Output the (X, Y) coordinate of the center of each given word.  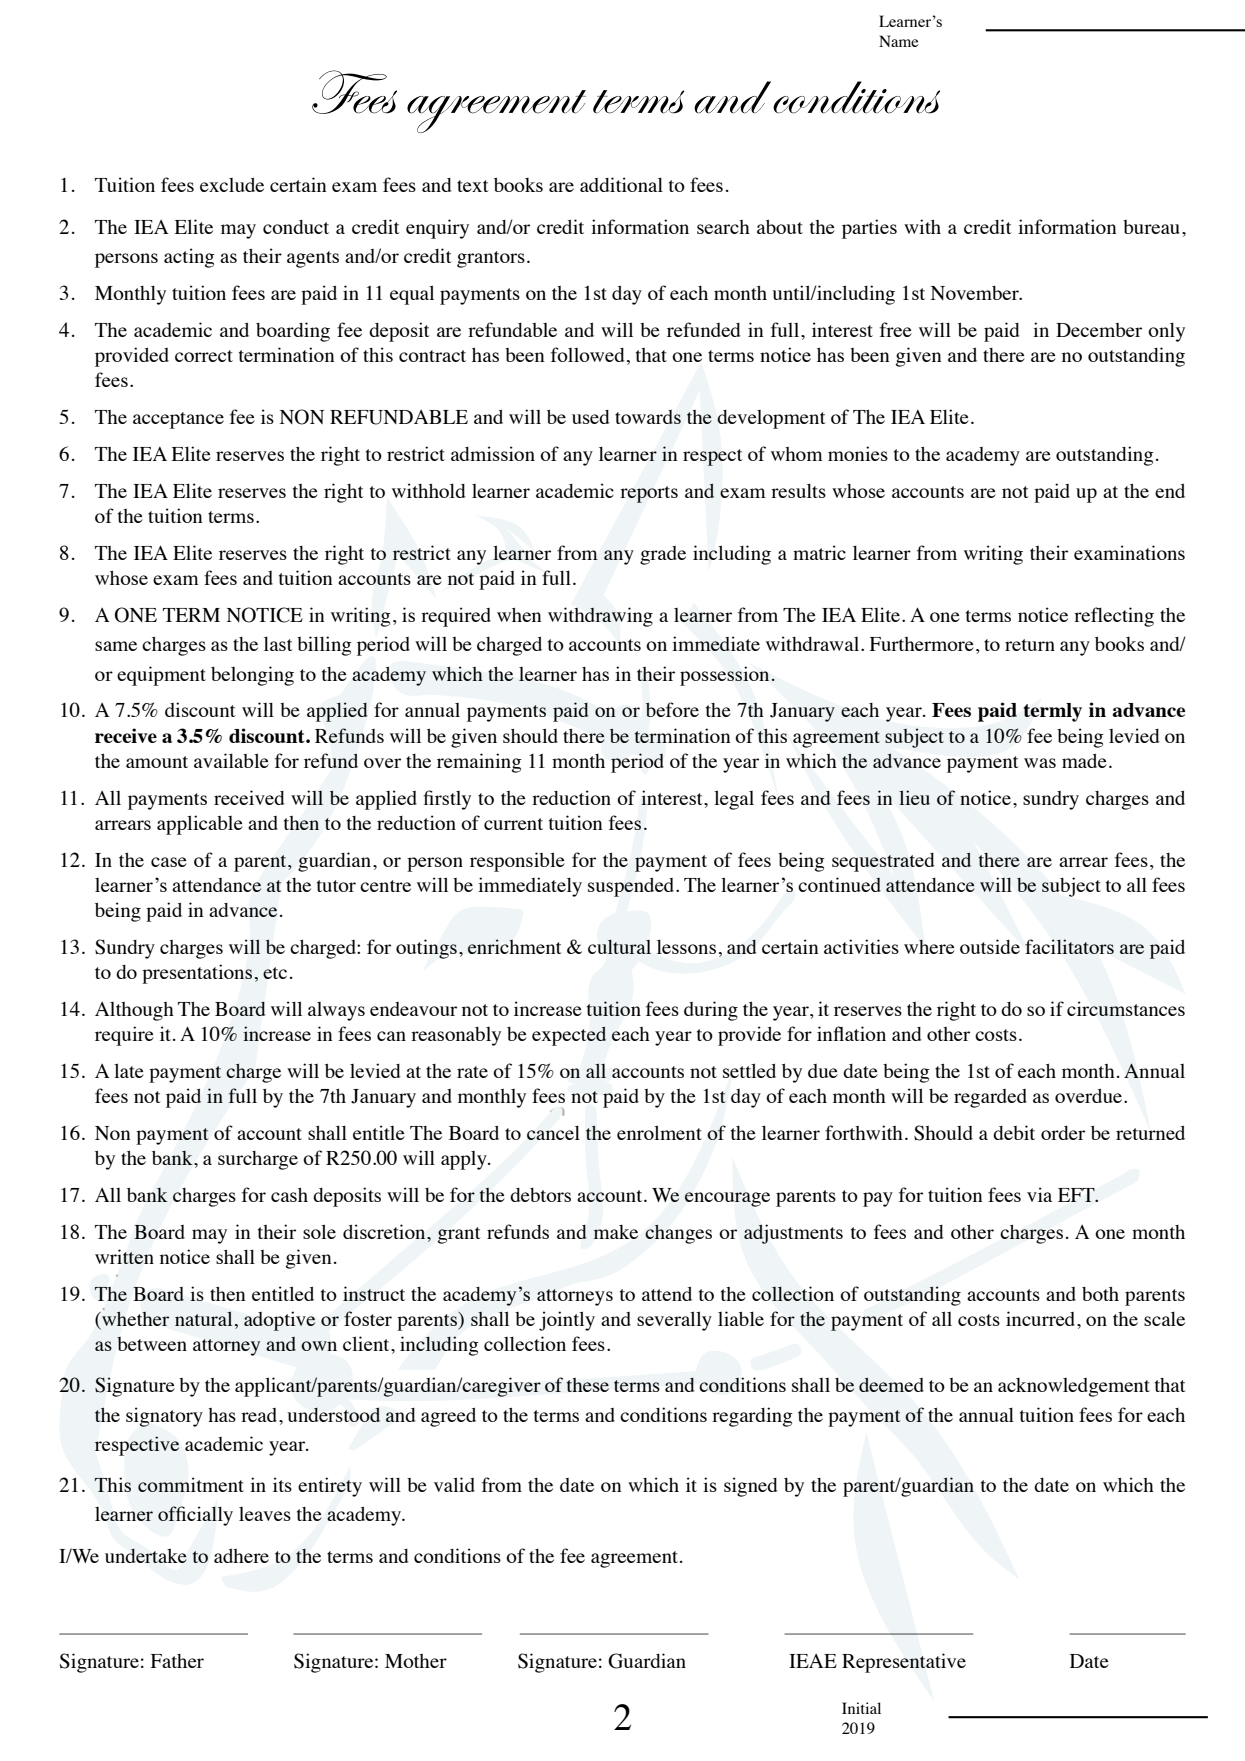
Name (899, 41)
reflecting (1114, 617)
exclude (232, 185)
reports (649, 494)
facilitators (1069, 946)
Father (177, 1661)
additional (621, 184)
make (616, 1232)
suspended (632, 887)
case (169, 862)
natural (203, 1318)
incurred (1042, 1318)
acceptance (178, 420)
